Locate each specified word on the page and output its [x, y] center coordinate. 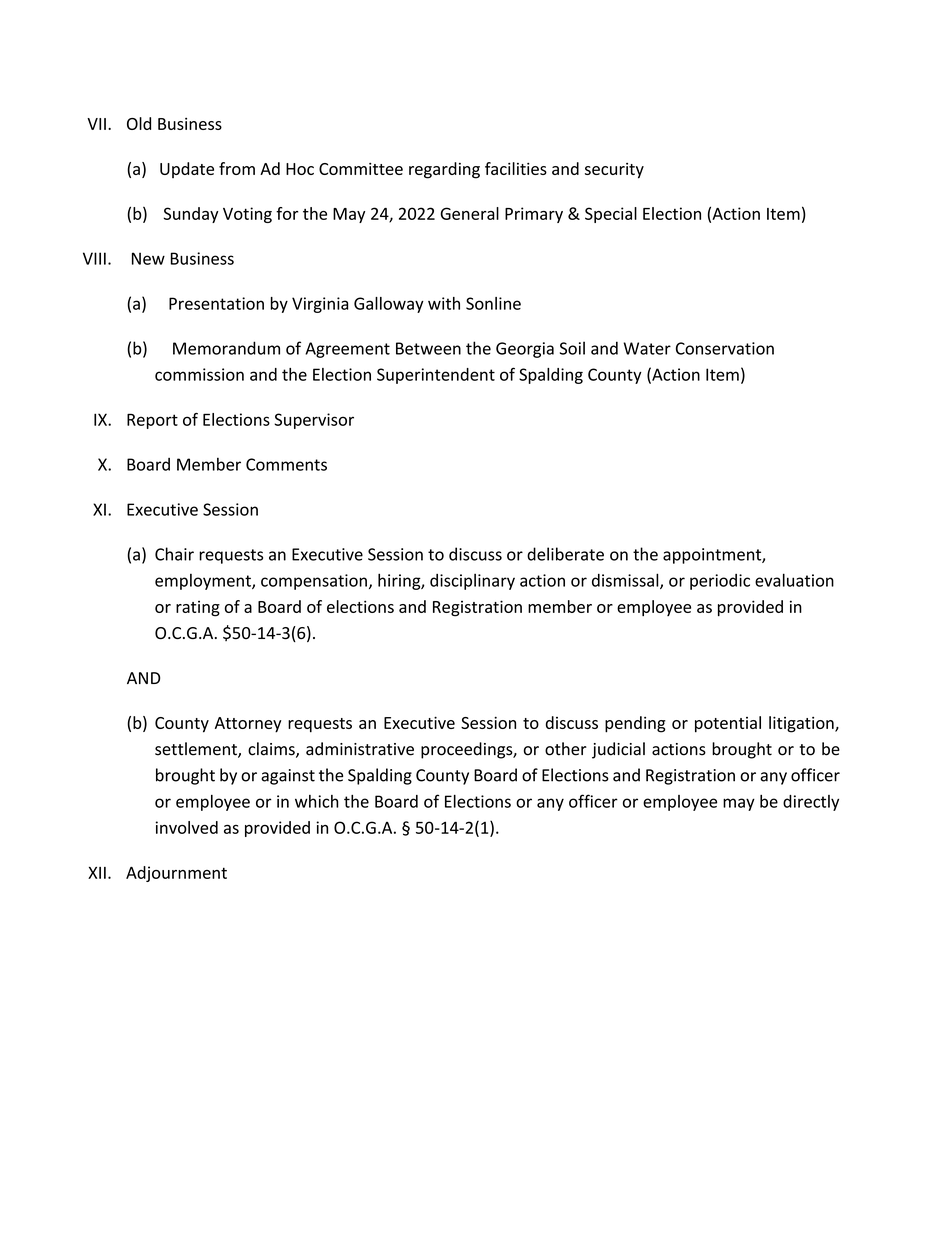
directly [811, 803]
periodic [720, 582]
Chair [174, 554]
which [317, 801]
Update [187, 170]
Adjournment [176, 874]
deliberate [565, 554]
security [614, 171]
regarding [444, 170]
